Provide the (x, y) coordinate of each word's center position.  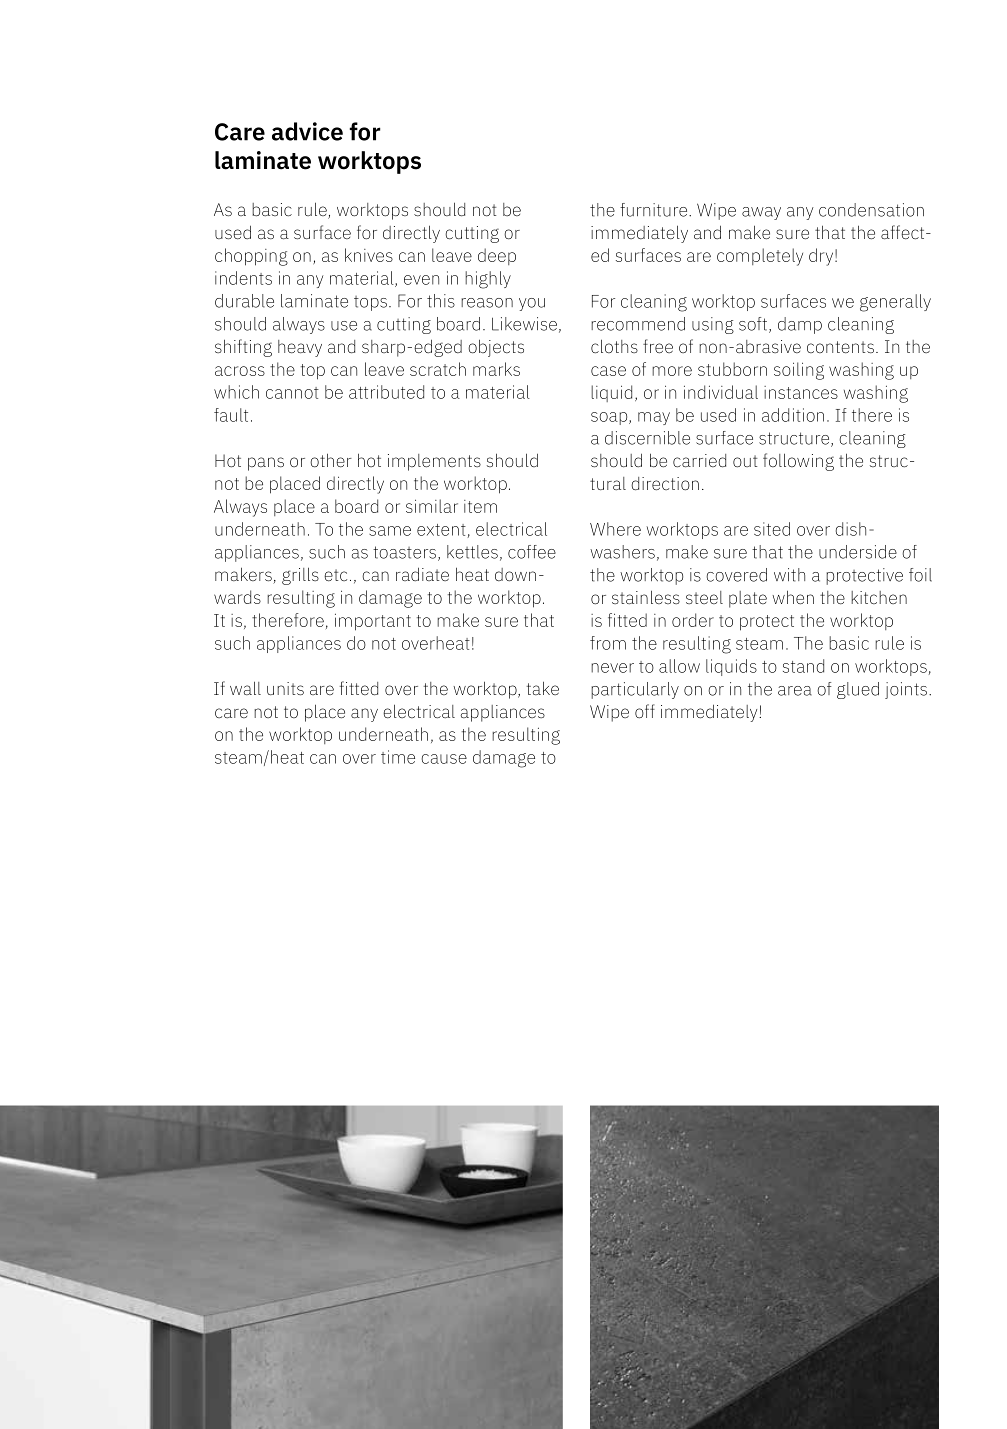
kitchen (879, 597)
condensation (871, 210)
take (543, 688)
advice (307, 131)
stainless (646, 597)
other (331, 460)
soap (610, 418)
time (398, 757)
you (532, 304)
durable (244, 301)
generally (895, 303)
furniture (655, 210)
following (798, 462)
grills (300, 576)
